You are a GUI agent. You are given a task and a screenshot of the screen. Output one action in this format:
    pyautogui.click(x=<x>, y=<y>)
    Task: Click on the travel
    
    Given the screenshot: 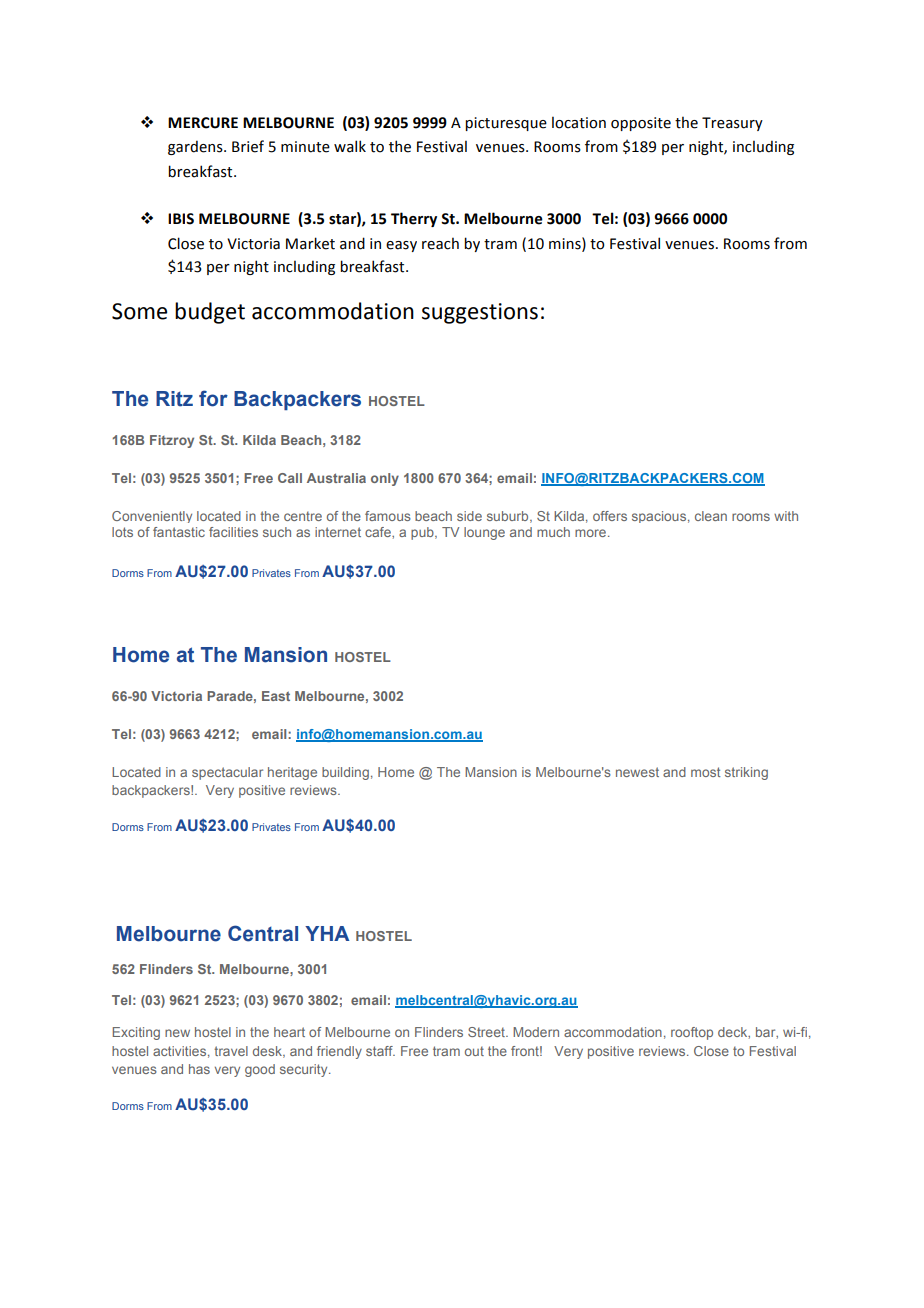 What is the action you would take?
    pyautogui.click(x=231, y=1051)
